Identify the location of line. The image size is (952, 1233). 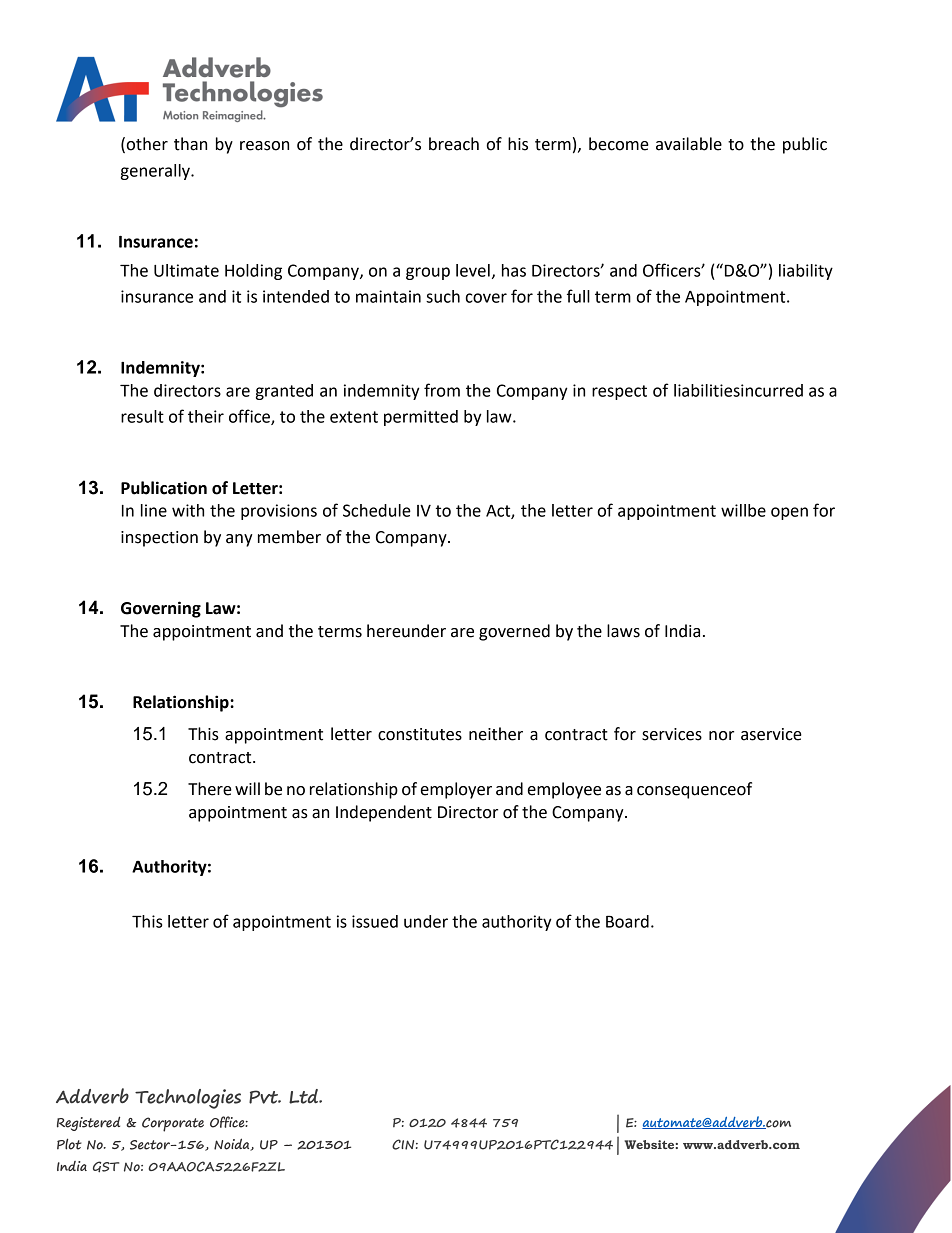
(154, 510).
